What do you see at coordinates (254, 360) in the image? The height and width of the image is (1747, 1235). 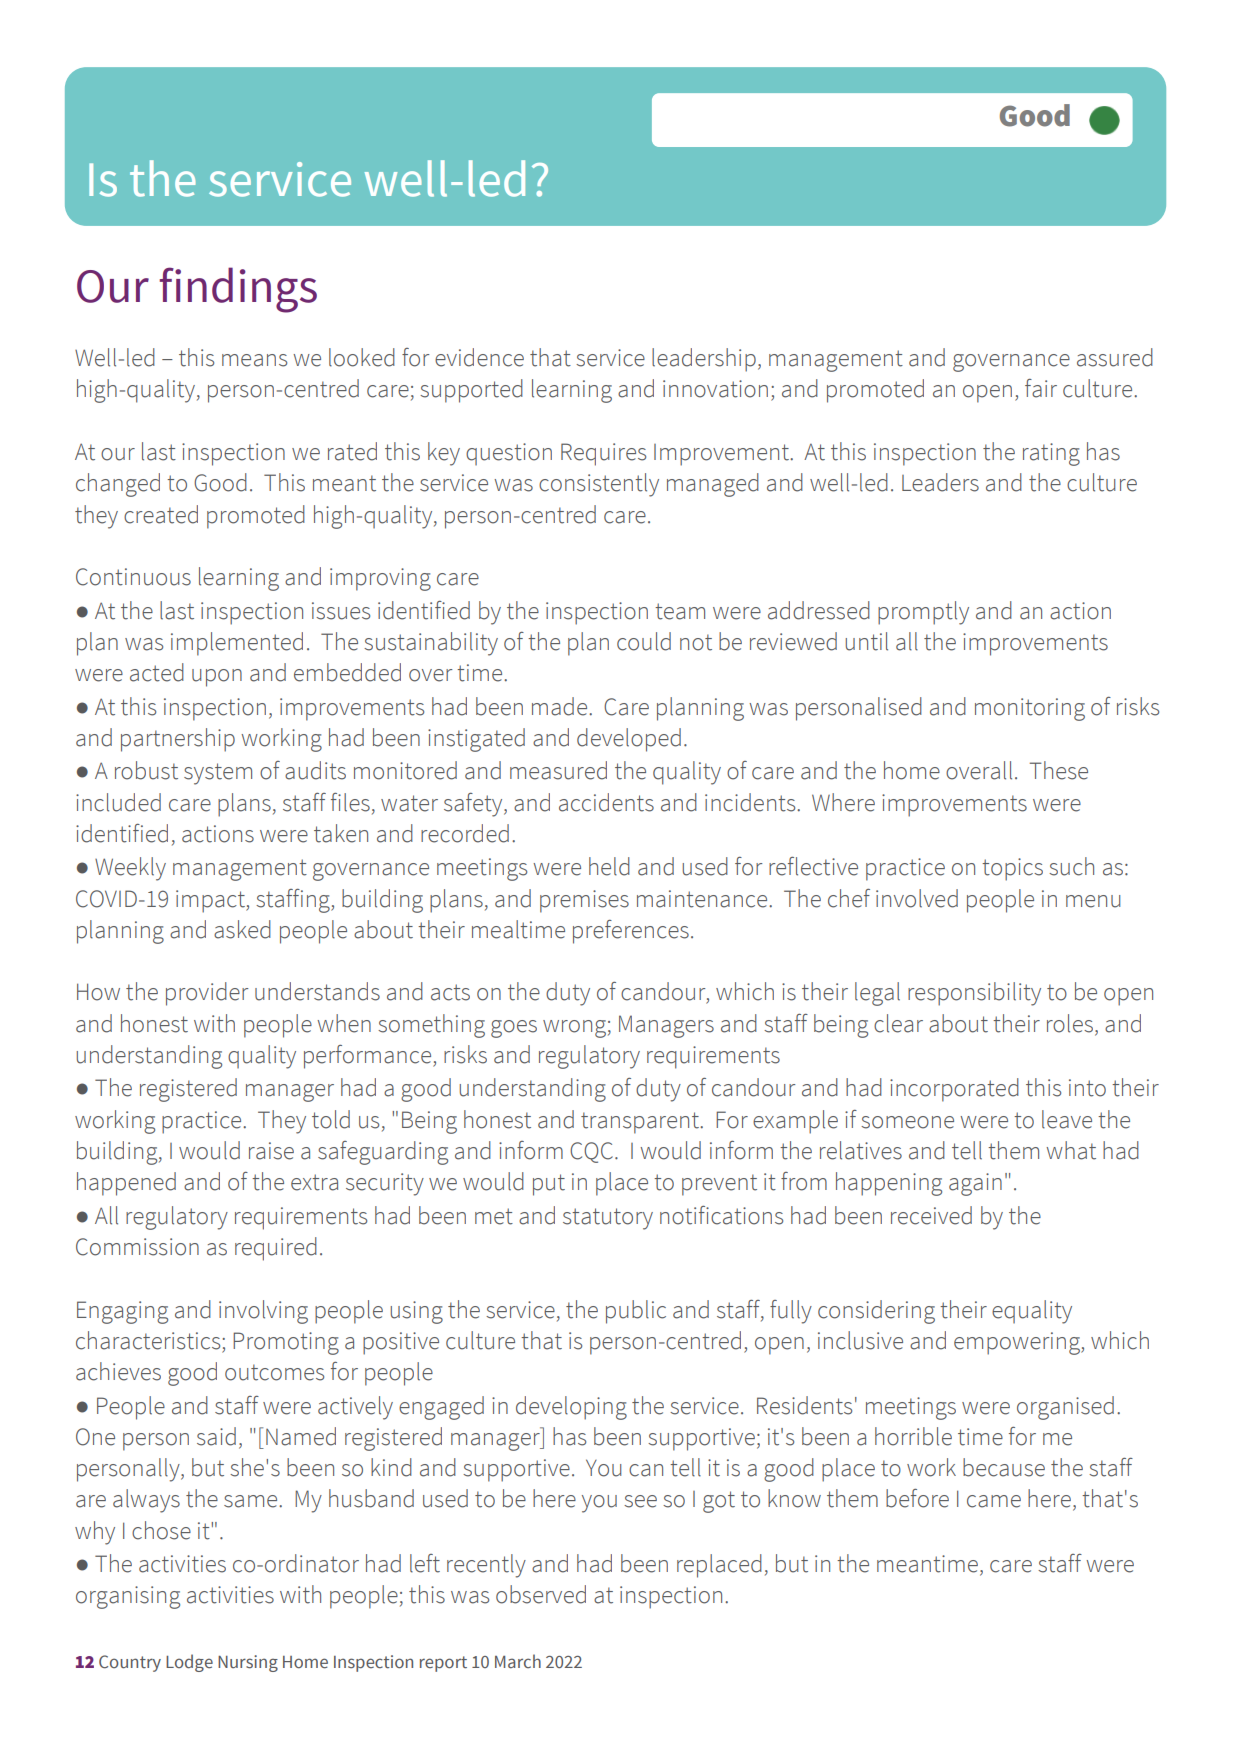 I see `means` at bounding box center [254, 360].
